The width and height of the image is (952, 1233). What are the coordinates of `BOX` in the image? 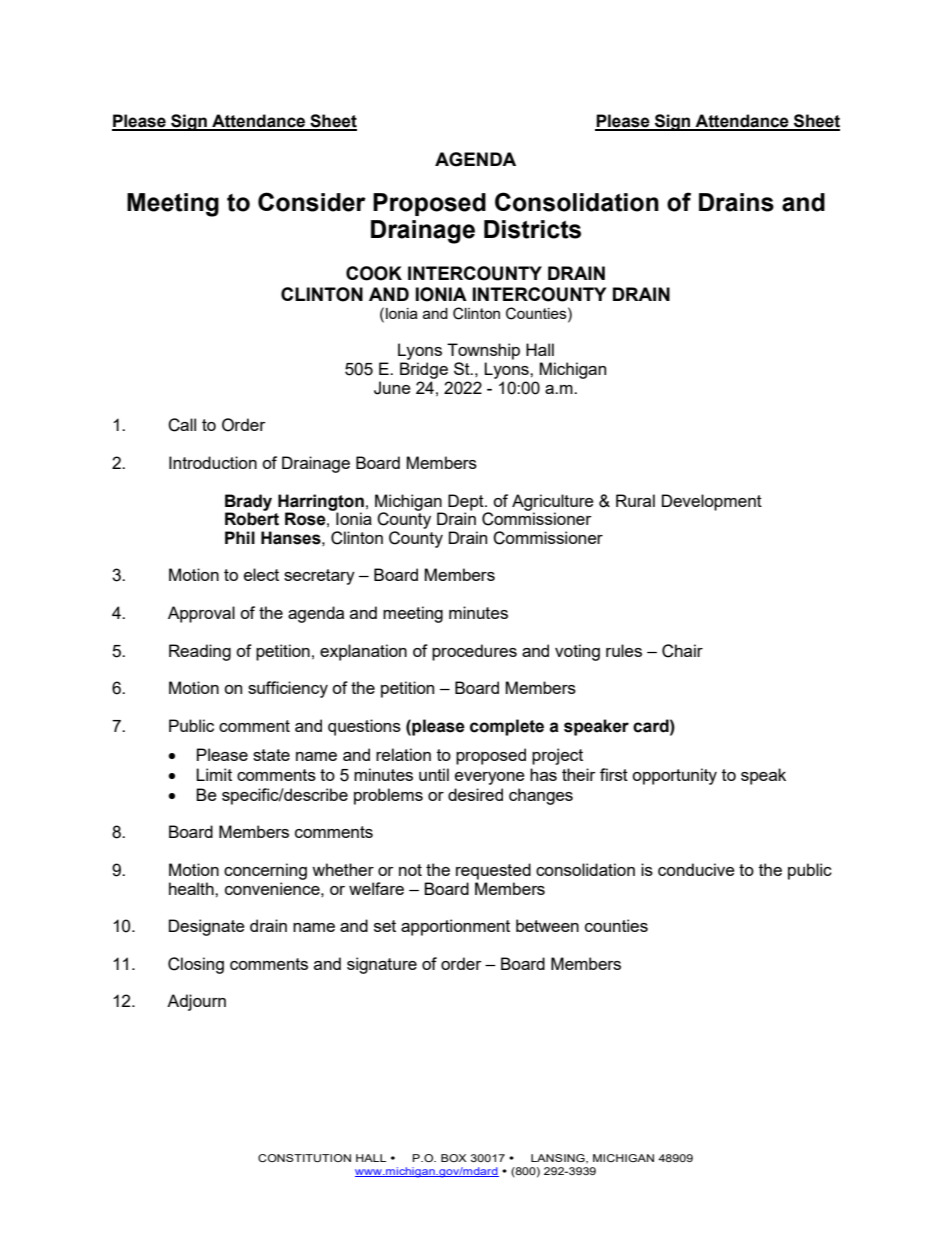 It's located at (453, 1158).
